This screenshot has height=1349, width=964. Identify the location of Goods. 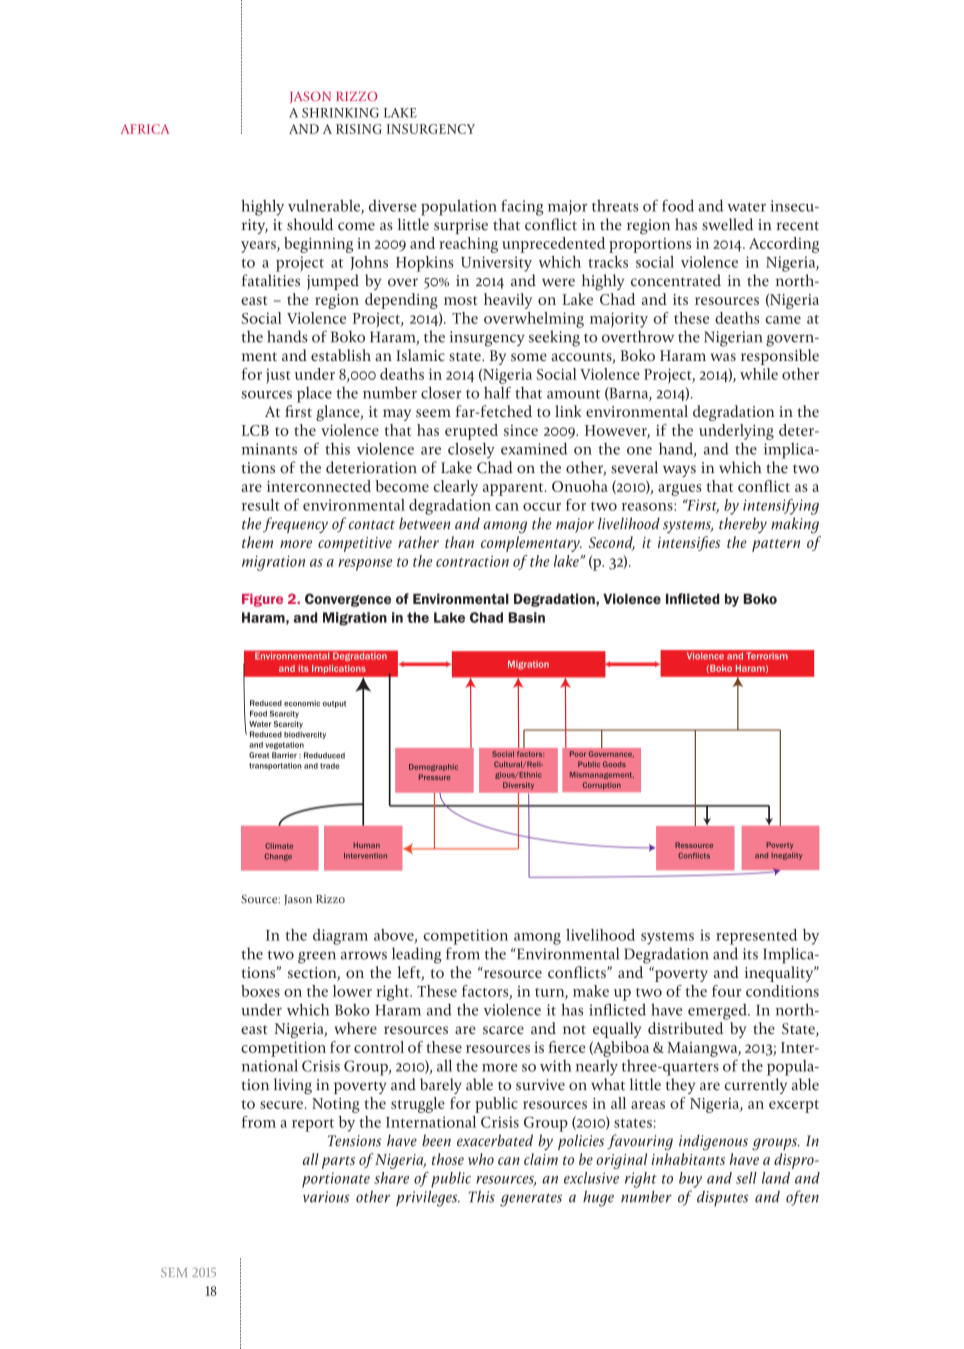
(614, 764).
